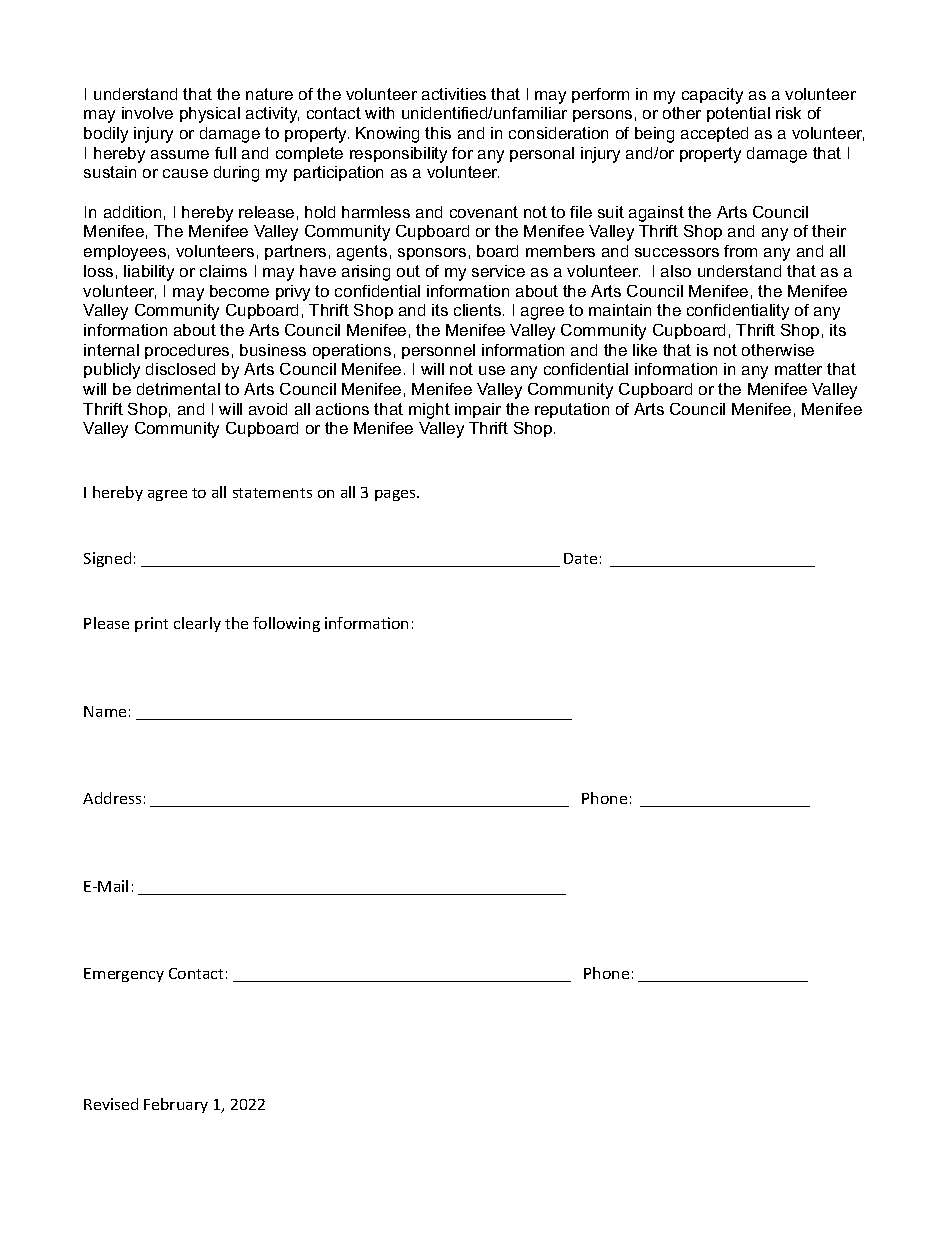  What do you see at coordinates (798, 369) in the document?
I see `matter` at bounding box center [798, 369].
